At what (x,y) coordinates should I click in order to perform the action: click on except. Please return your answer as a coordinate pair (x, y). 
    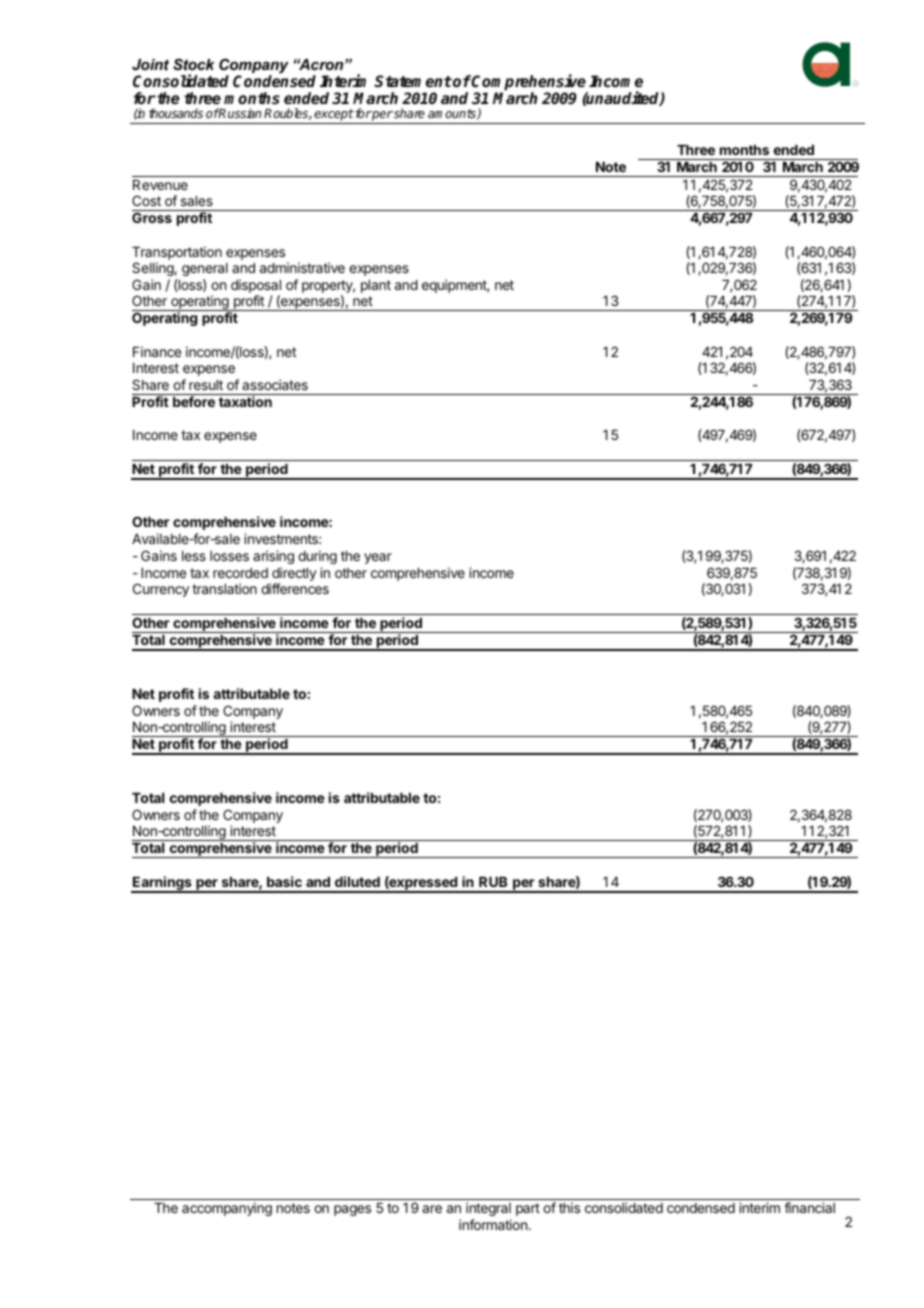
    Looking at the image, I should click on (333, 116).
